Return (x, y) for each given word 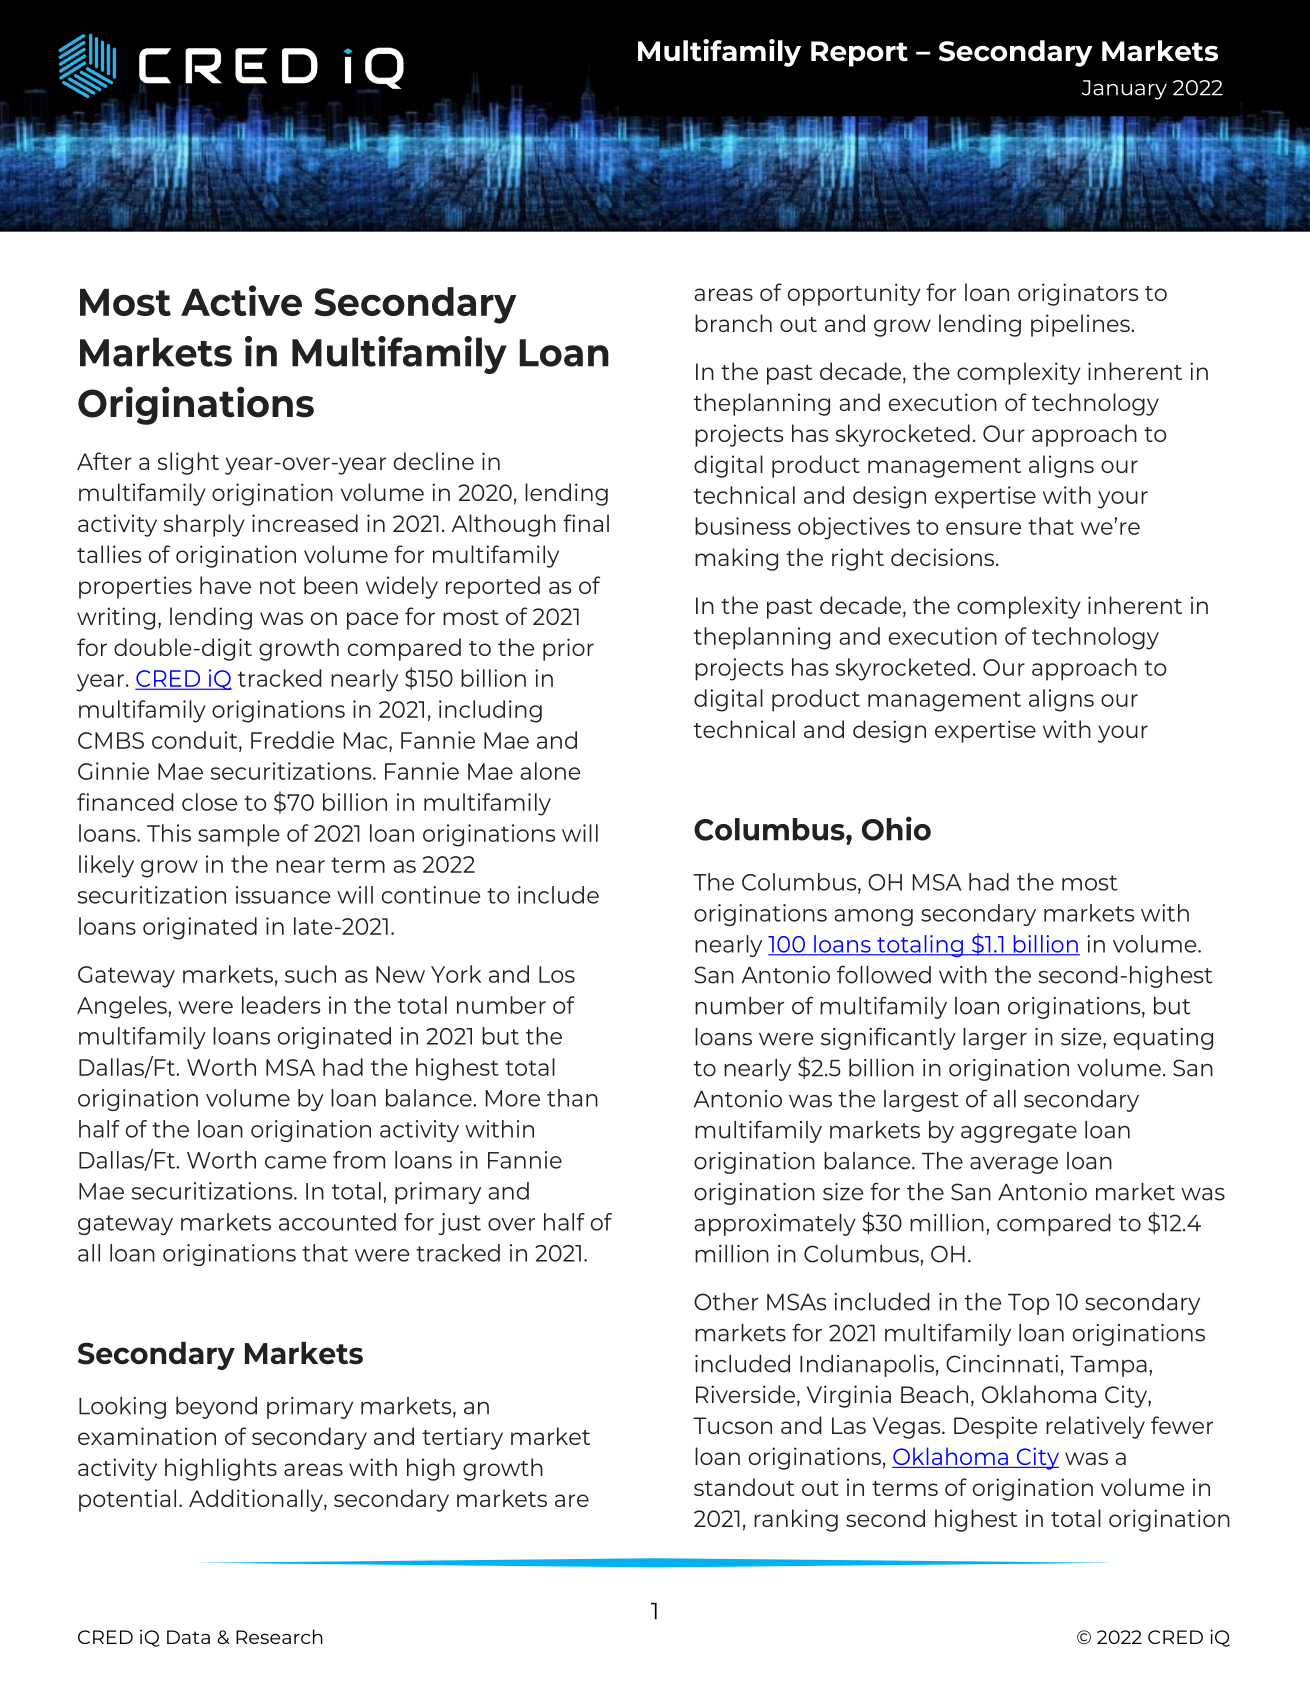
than (572, 1098)
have (225, 585)
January (1124, 90)
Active (241, 300)
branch (733, 323)
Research (279, 1636)
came (295, 1162)
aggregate (1019, 1133)
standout (744, 1487)
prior (568, 649)
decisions (942, 557)
